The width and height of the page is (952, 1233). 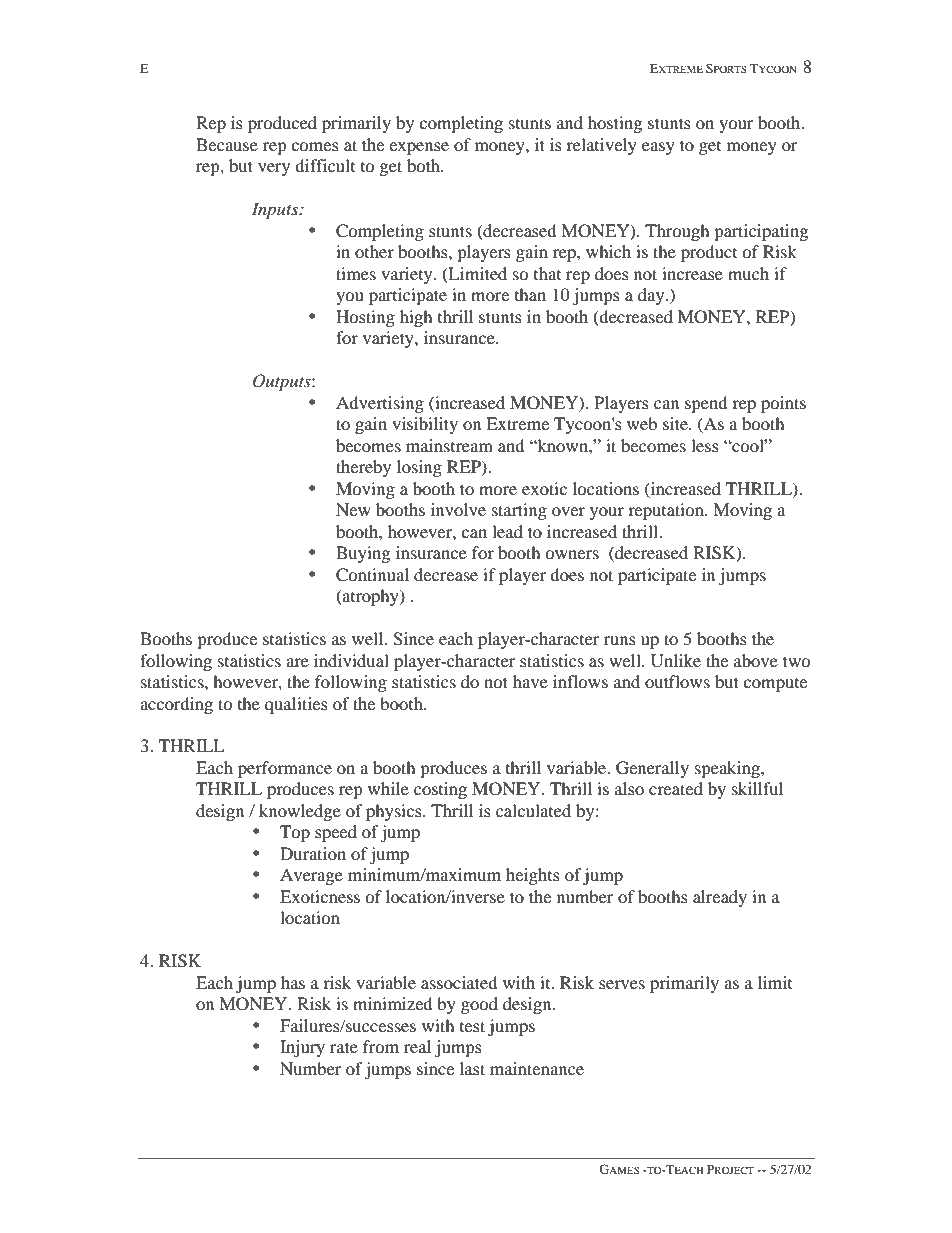 What do you see at coordinates (274, 169) in the page?
I see `very` at bounding box center [274, 169].
